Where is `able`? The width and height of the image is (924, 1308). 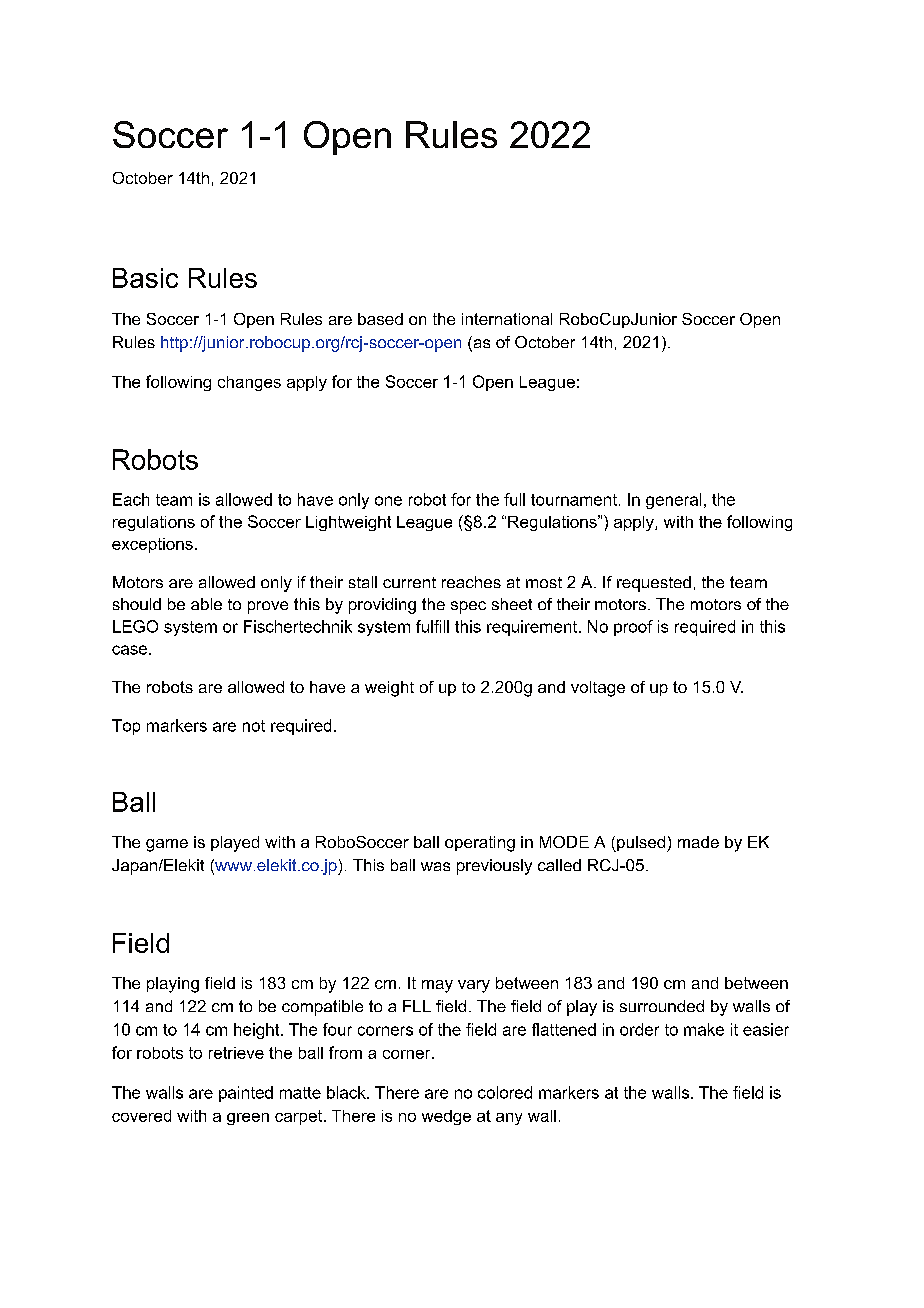
able is located at coordinates (206, 604).
